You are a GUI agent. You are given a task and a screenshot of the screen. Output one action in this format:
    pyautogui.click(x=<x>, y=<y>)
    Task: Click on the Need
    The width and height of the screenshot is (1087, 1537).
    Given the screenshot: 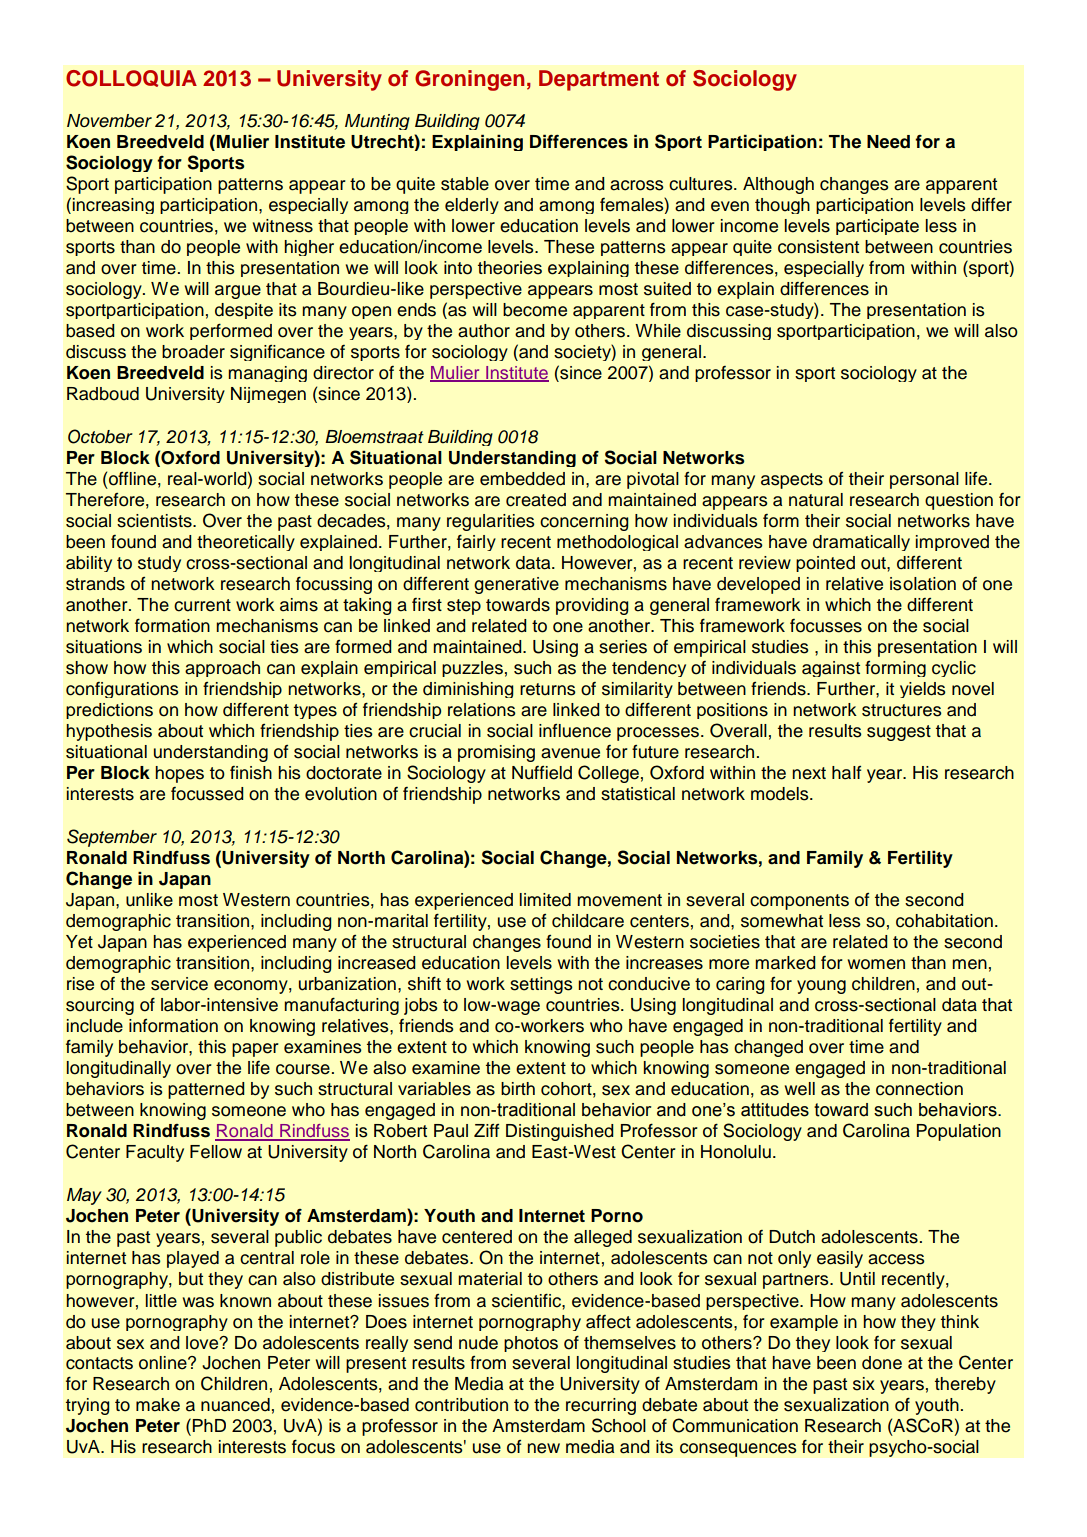 What is the action you would take?
    pyautogui.click(x=888, y=142)
